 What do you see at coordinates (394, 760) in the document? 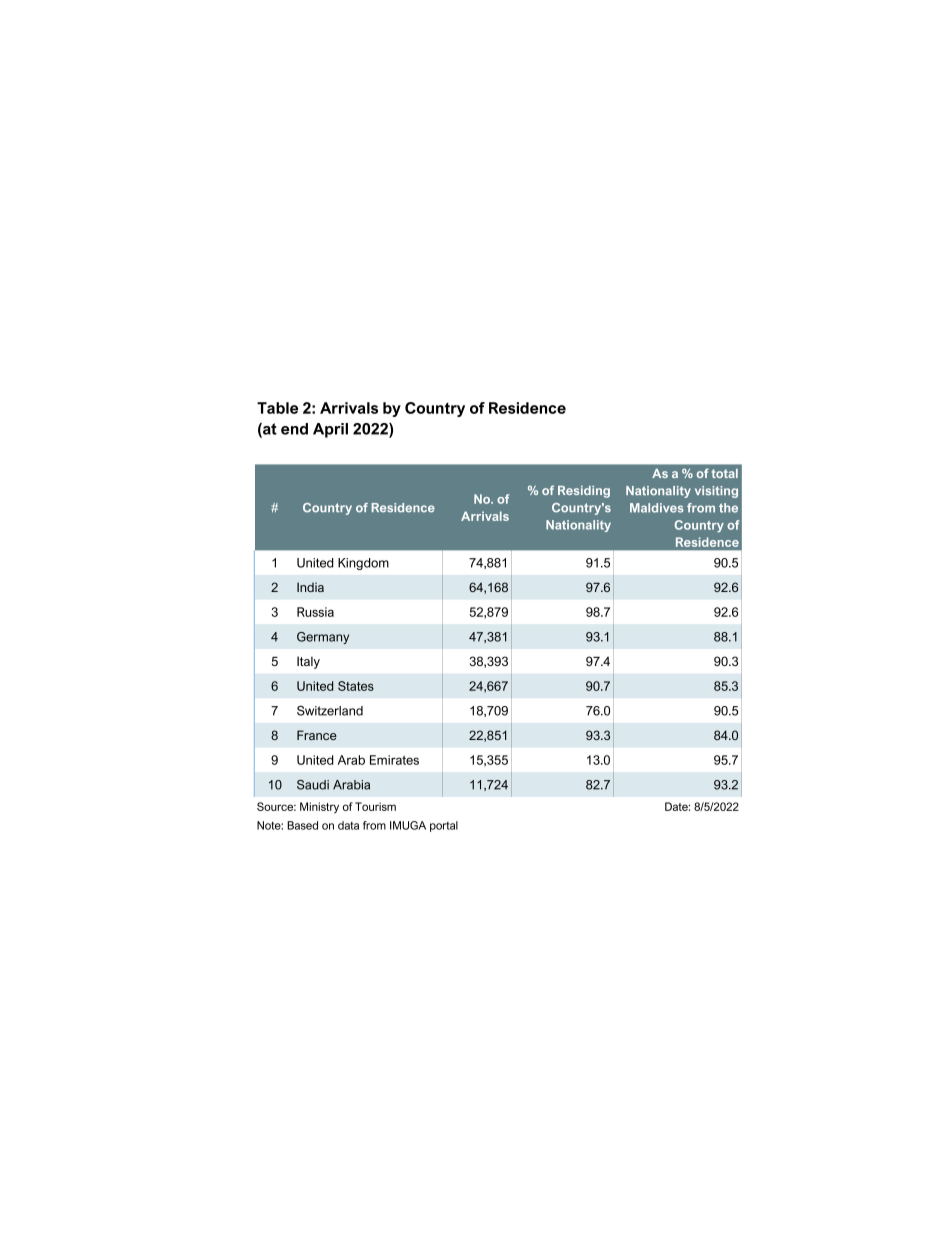
I see `Emirates` at bounding box center [394, 760].
